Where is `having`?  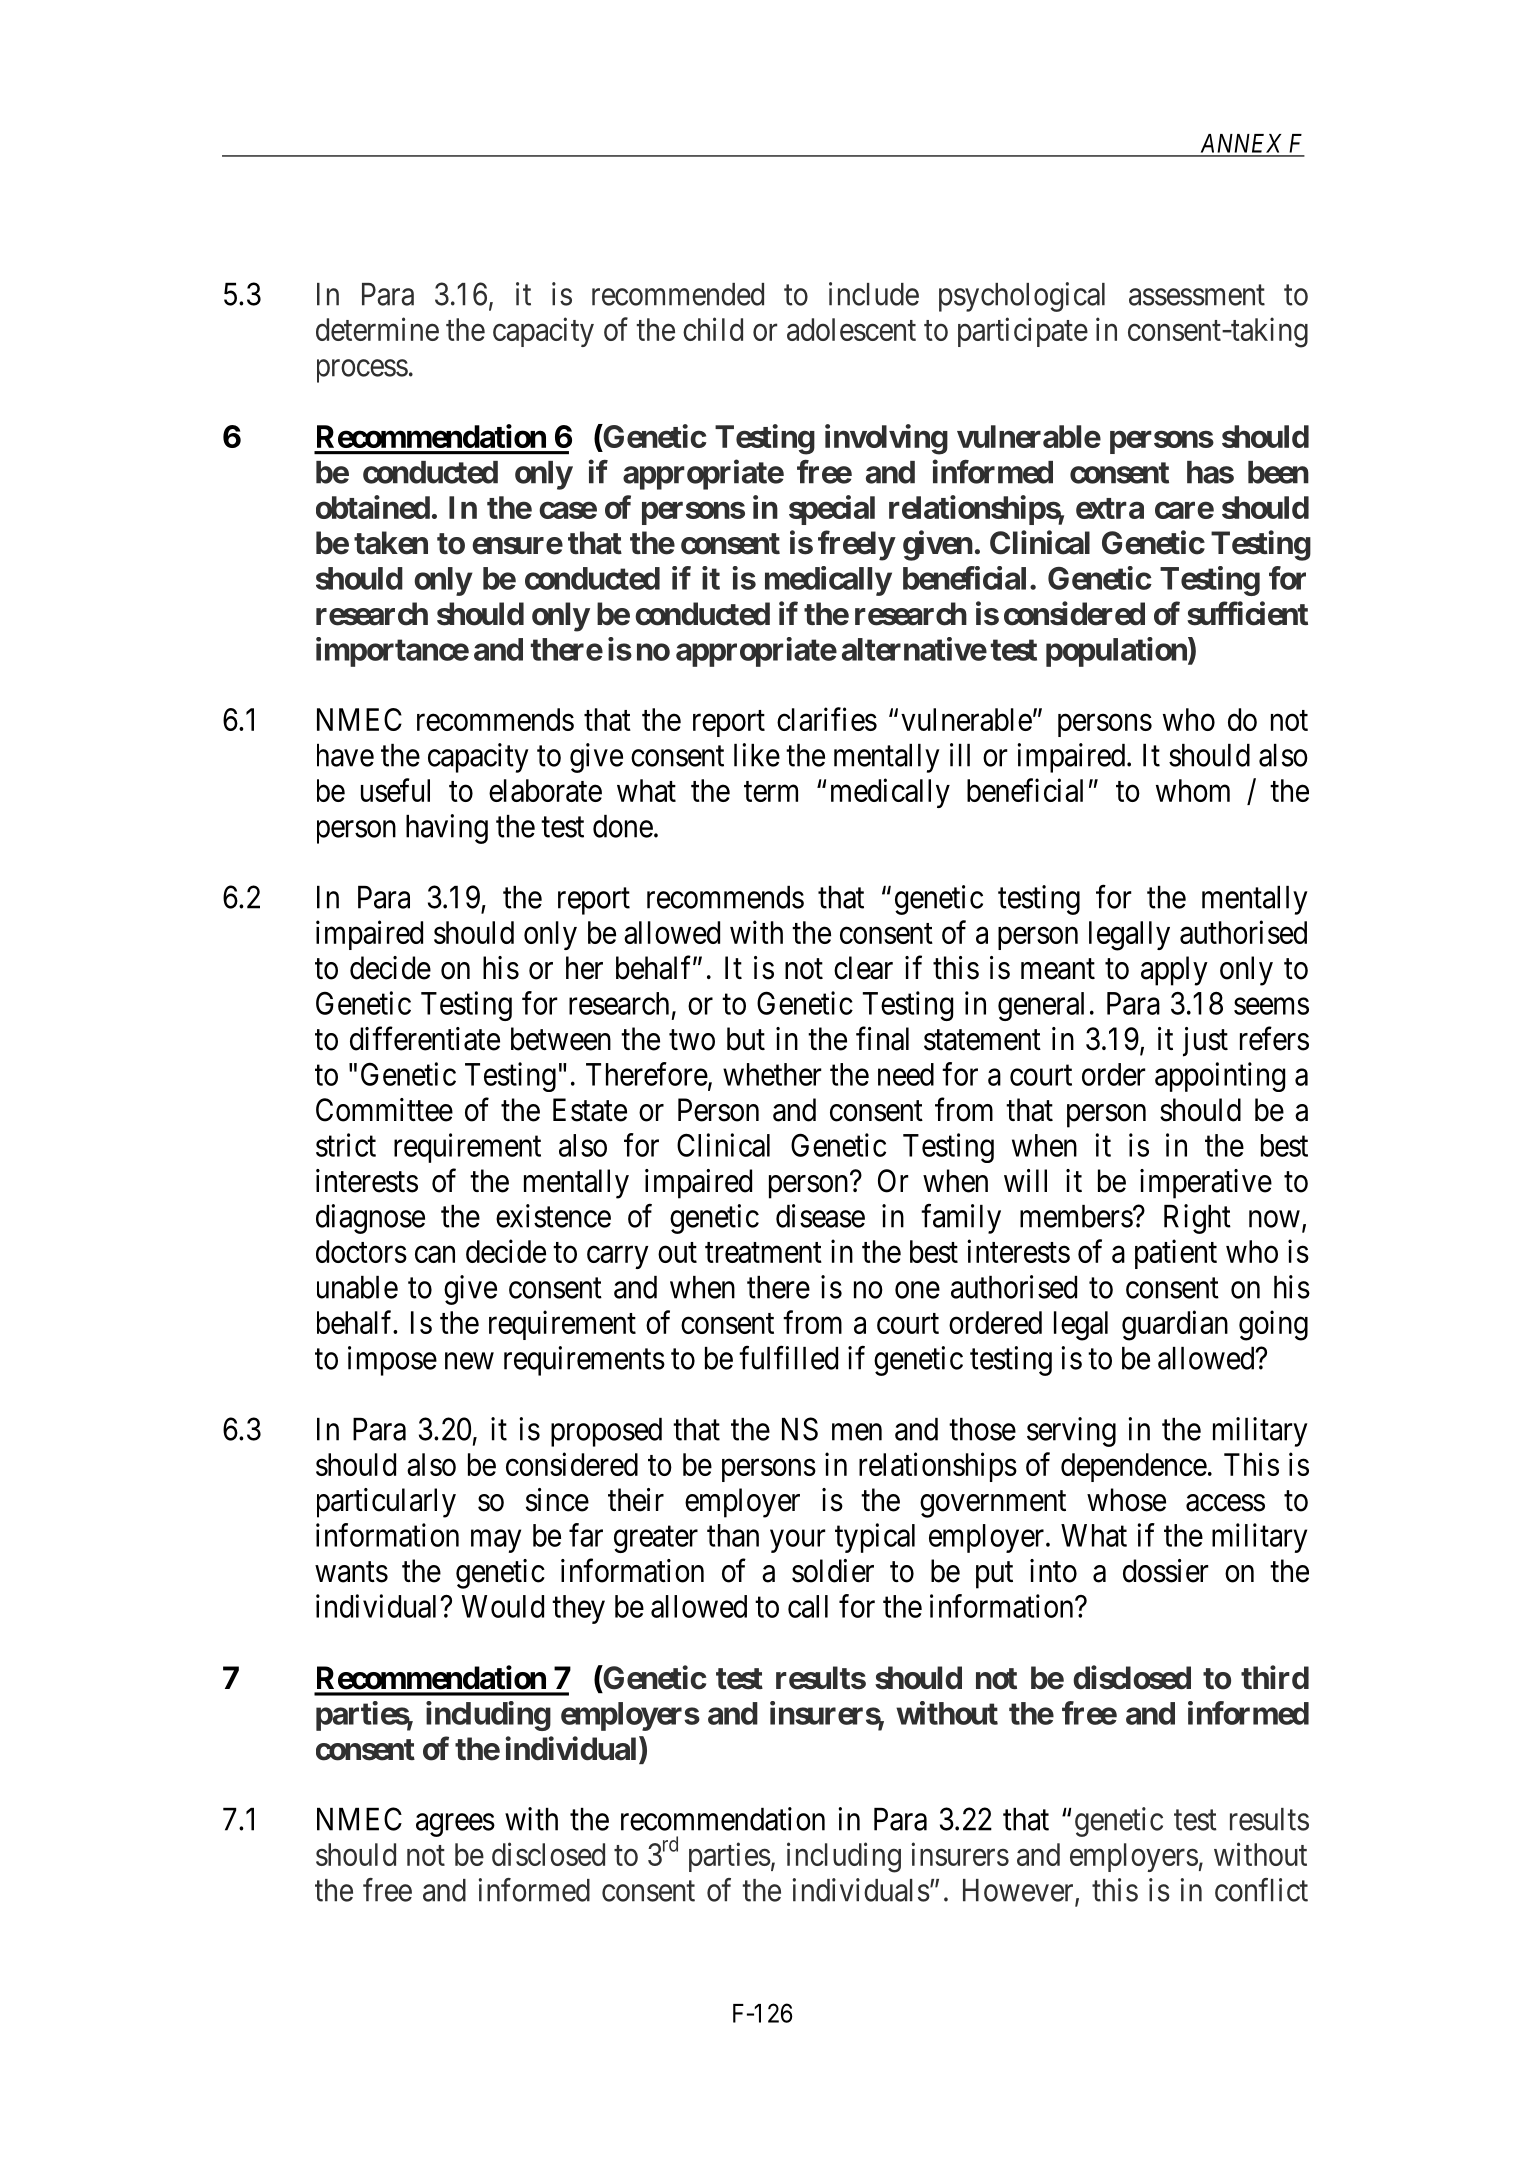 having is located at coordinates (447, 829).
